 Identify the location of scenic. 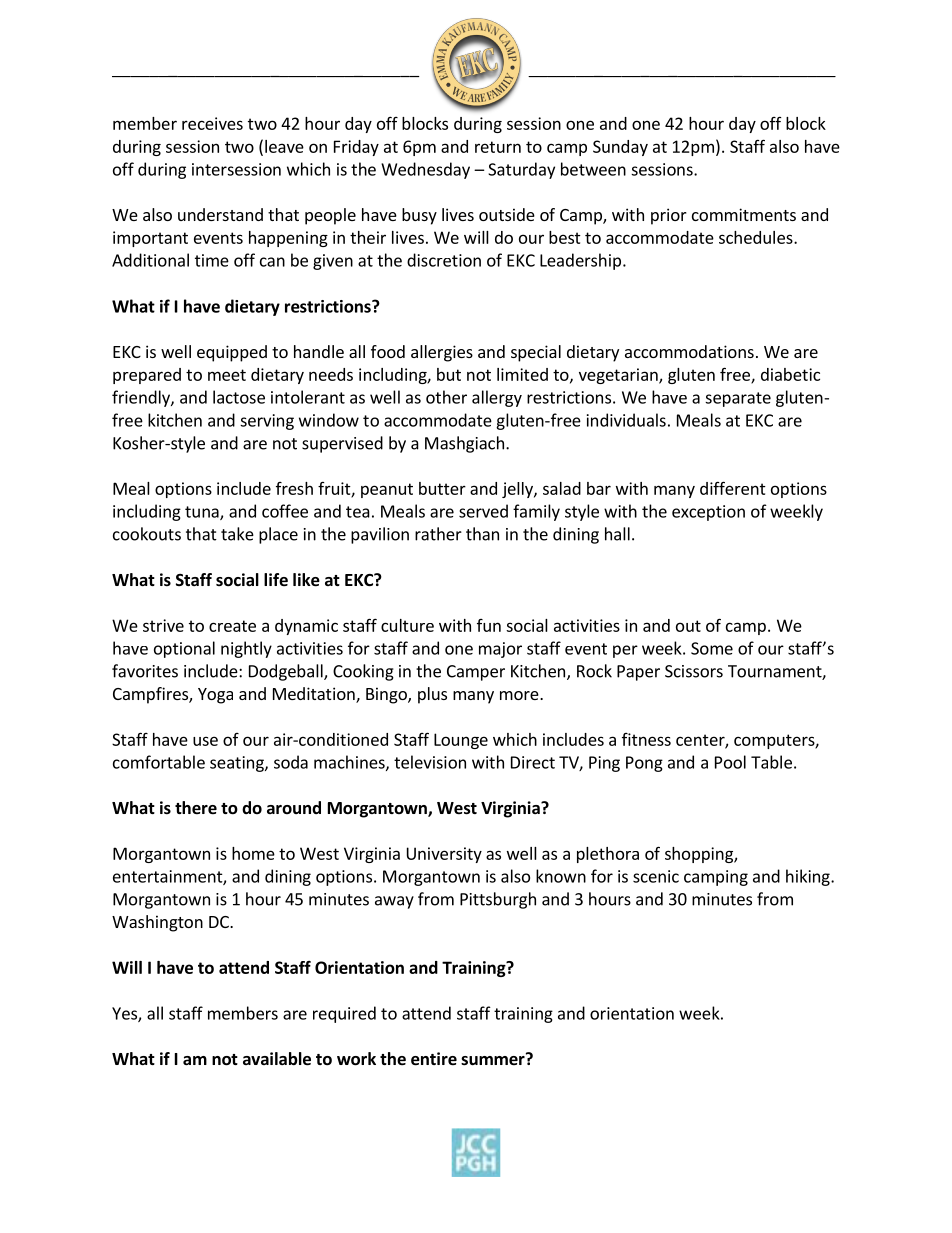
(656, 876).
